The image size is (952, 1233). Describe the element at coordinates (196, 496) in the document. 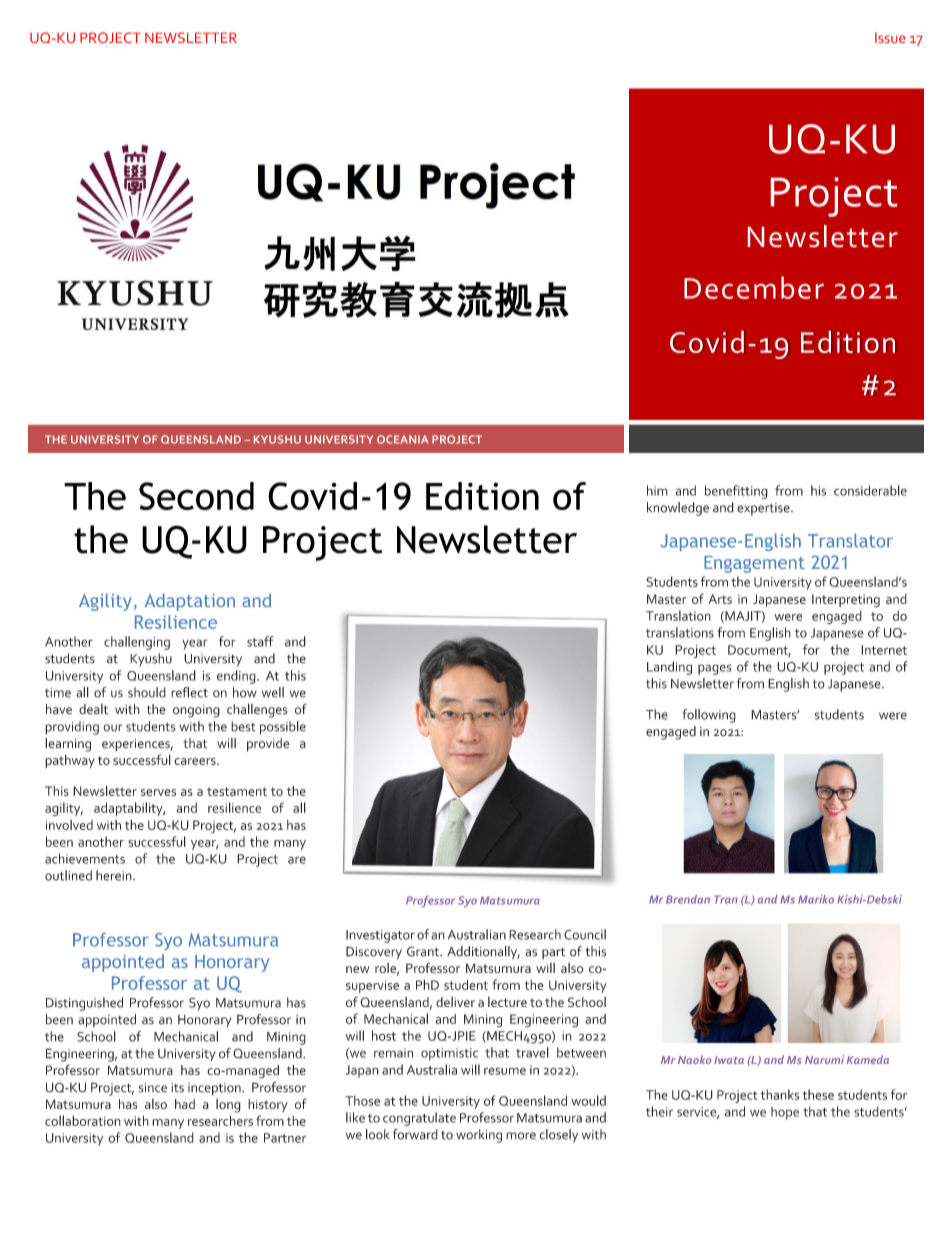

I see `Second` at that location.
